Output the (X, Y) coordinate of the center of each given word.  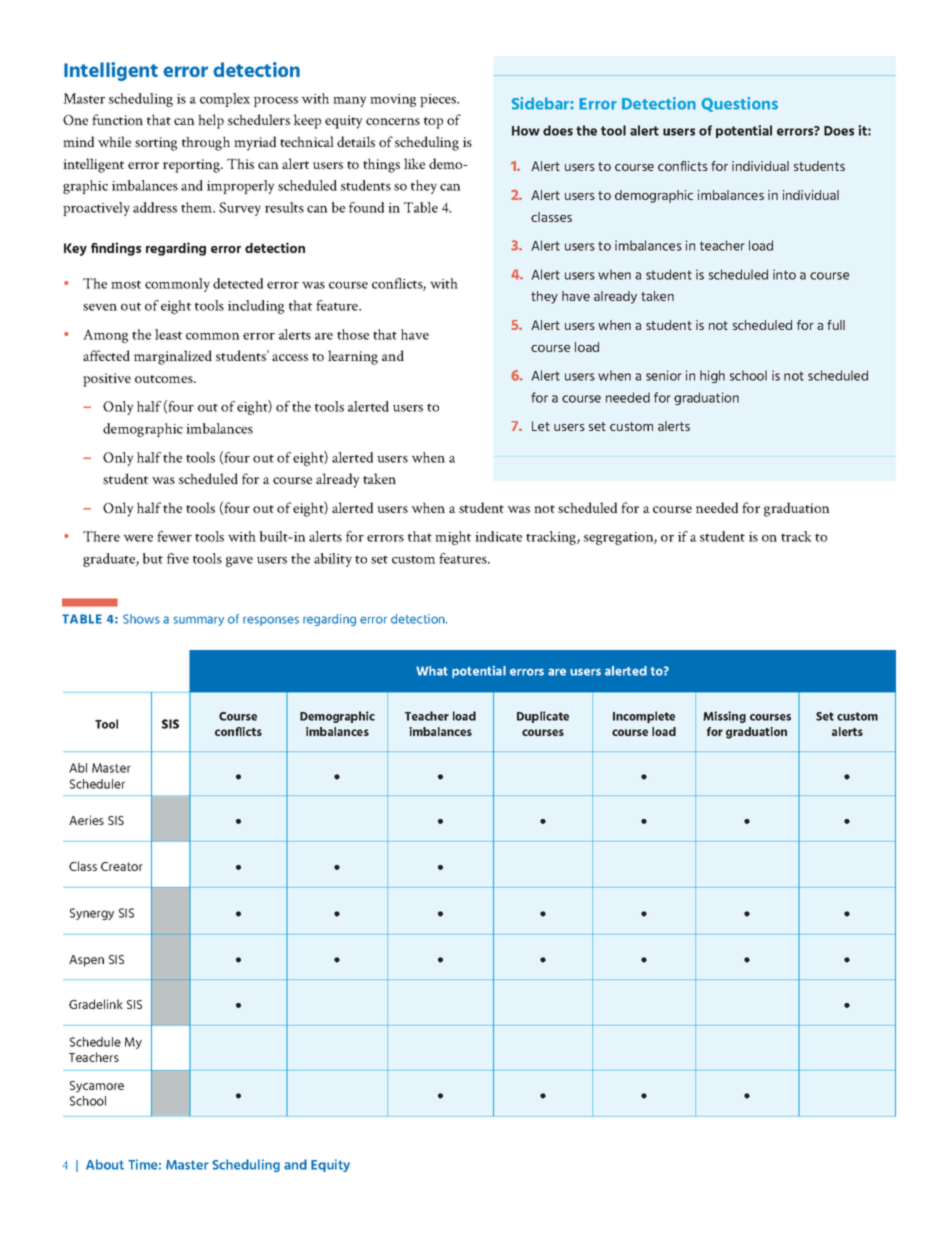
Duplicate (543, 717)
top (433, 123)
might (453, 538)
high (712, 376)
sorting (156, 144)
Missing (724, 717)
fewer (174, 536)
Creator (122, 866)
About (105, 1164)
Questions (739, 104)
